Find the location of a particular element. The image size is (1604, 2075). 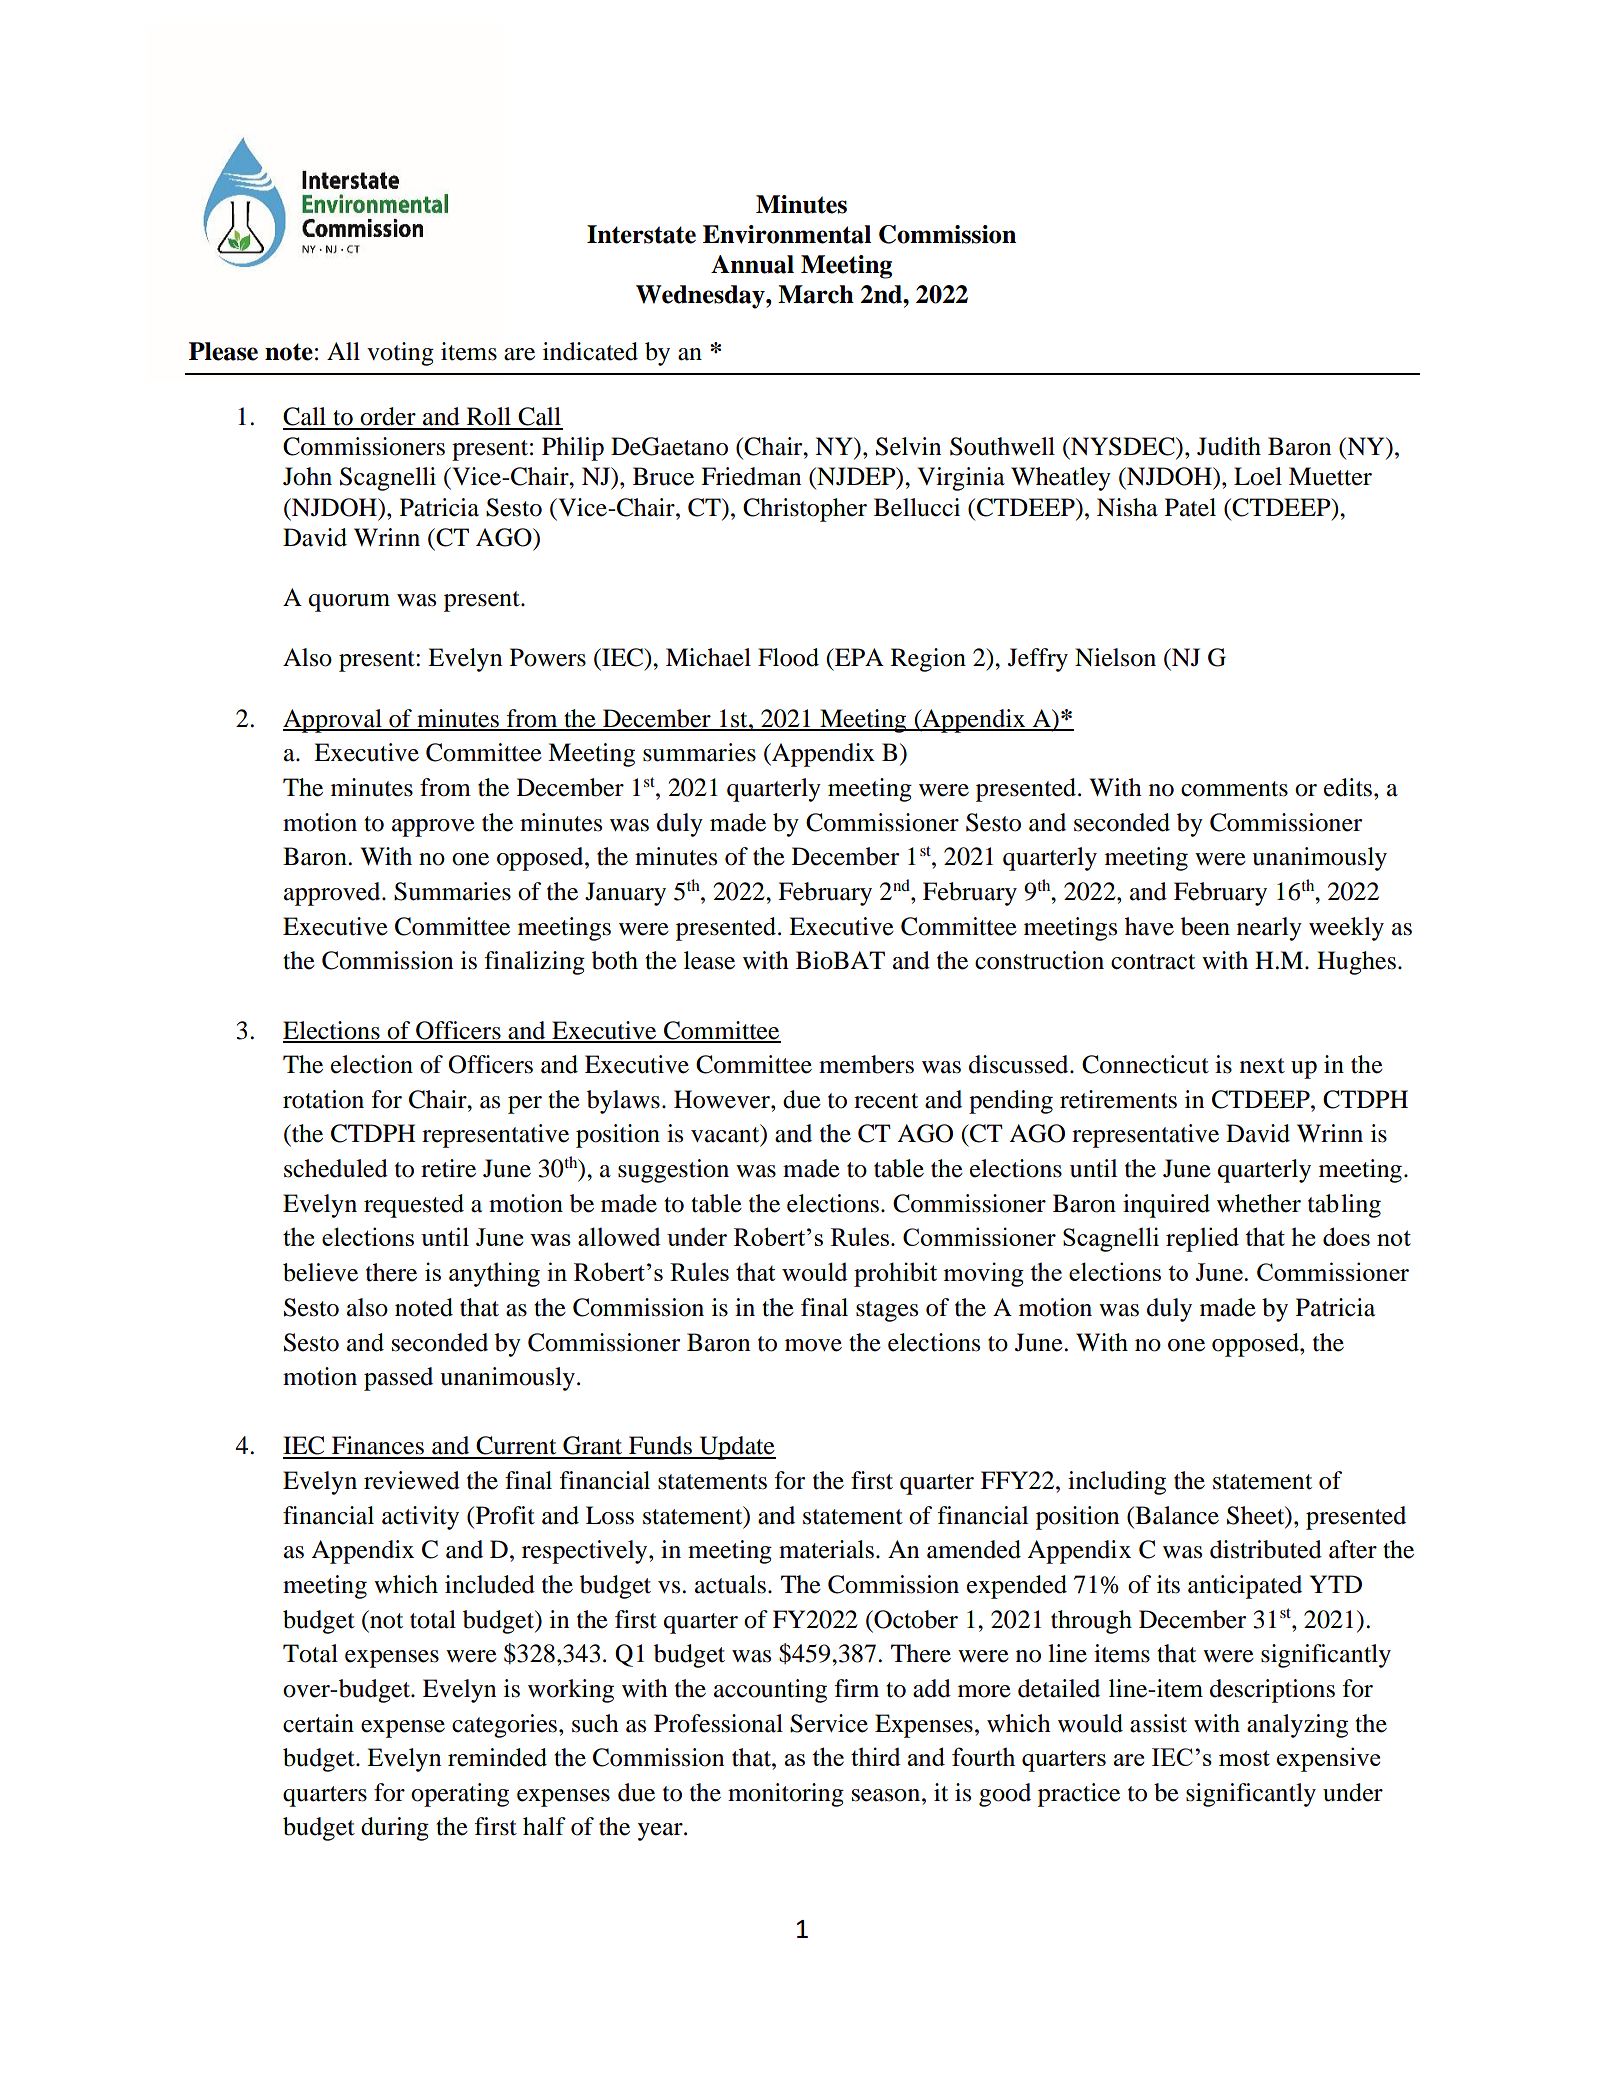

most is located at coordinates (1244, 1758).
